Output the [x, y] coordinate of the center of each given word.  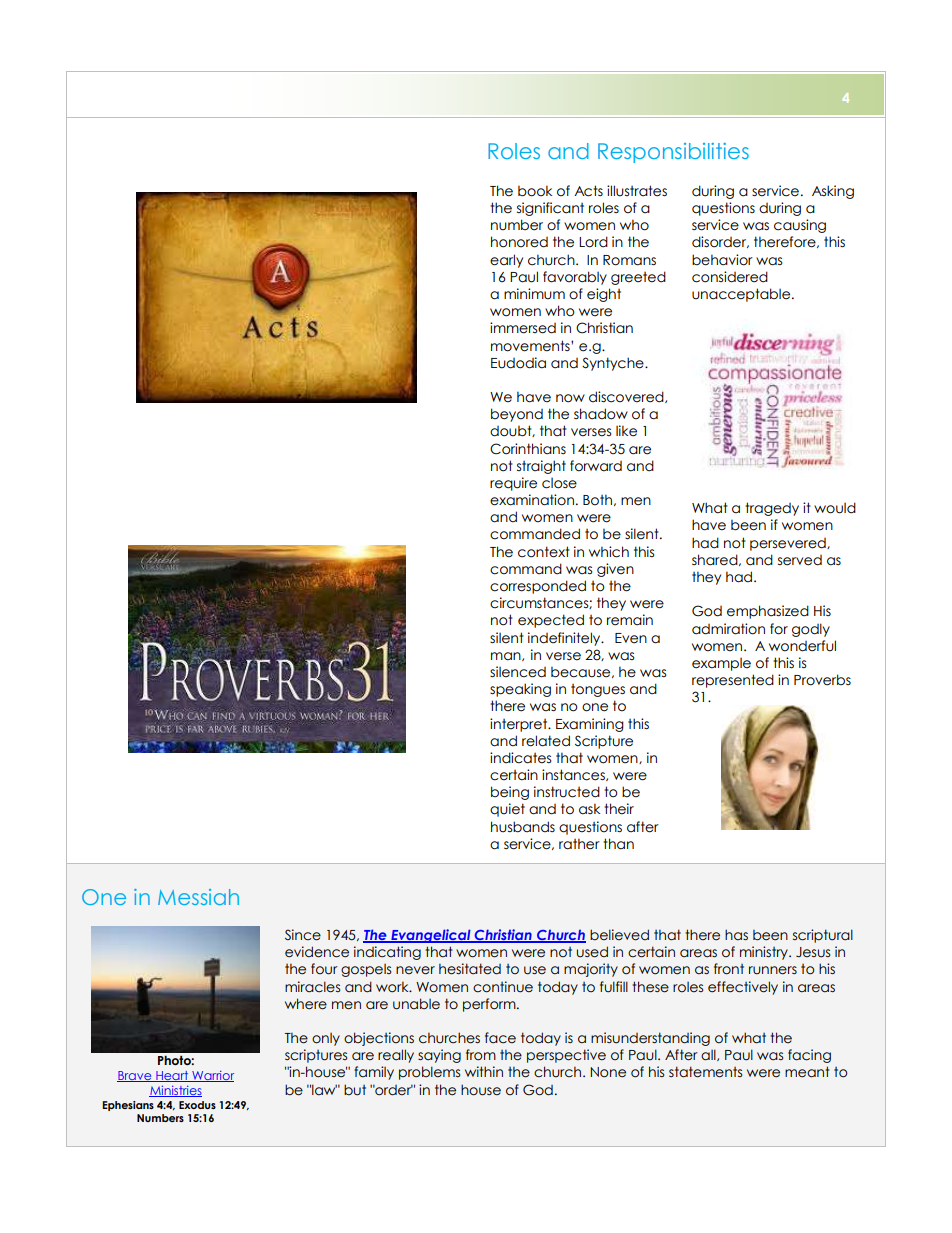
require [513, 484]
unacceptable [742, 295]
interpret [520, 725]
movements [531, 346]
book [535, 191]
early [506, 261]
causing [800, 226]
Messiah [198, 897]
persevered [789, 544]
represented [733, 681]
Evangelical [431, 936]
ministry [765, 953]
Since [303, 935]
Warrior [212, 1076]
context [544, 552]
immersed [523, 328]
